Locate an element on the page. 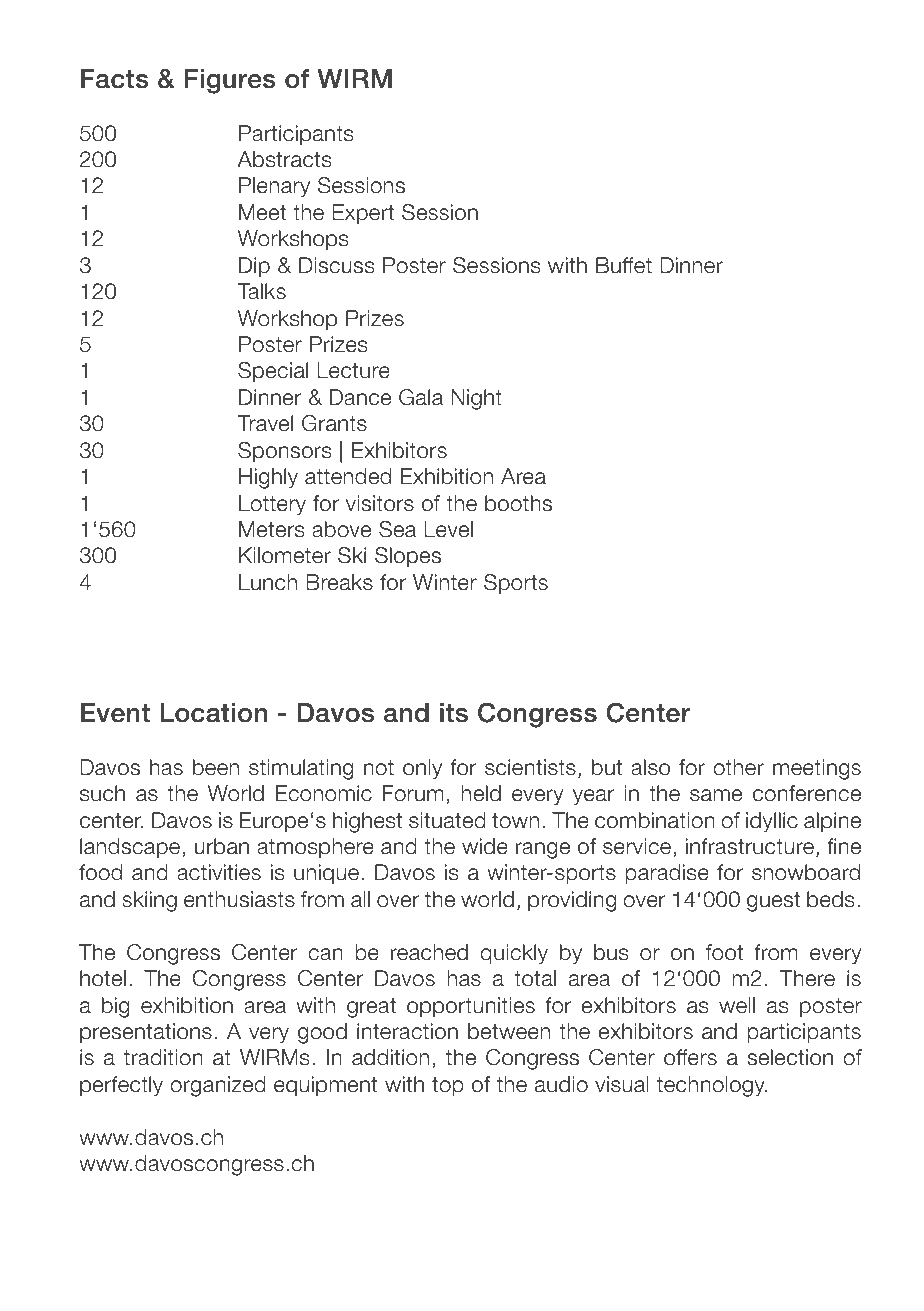 The image size is (924, 1311). Figures is located at coordinates (230, 81).
